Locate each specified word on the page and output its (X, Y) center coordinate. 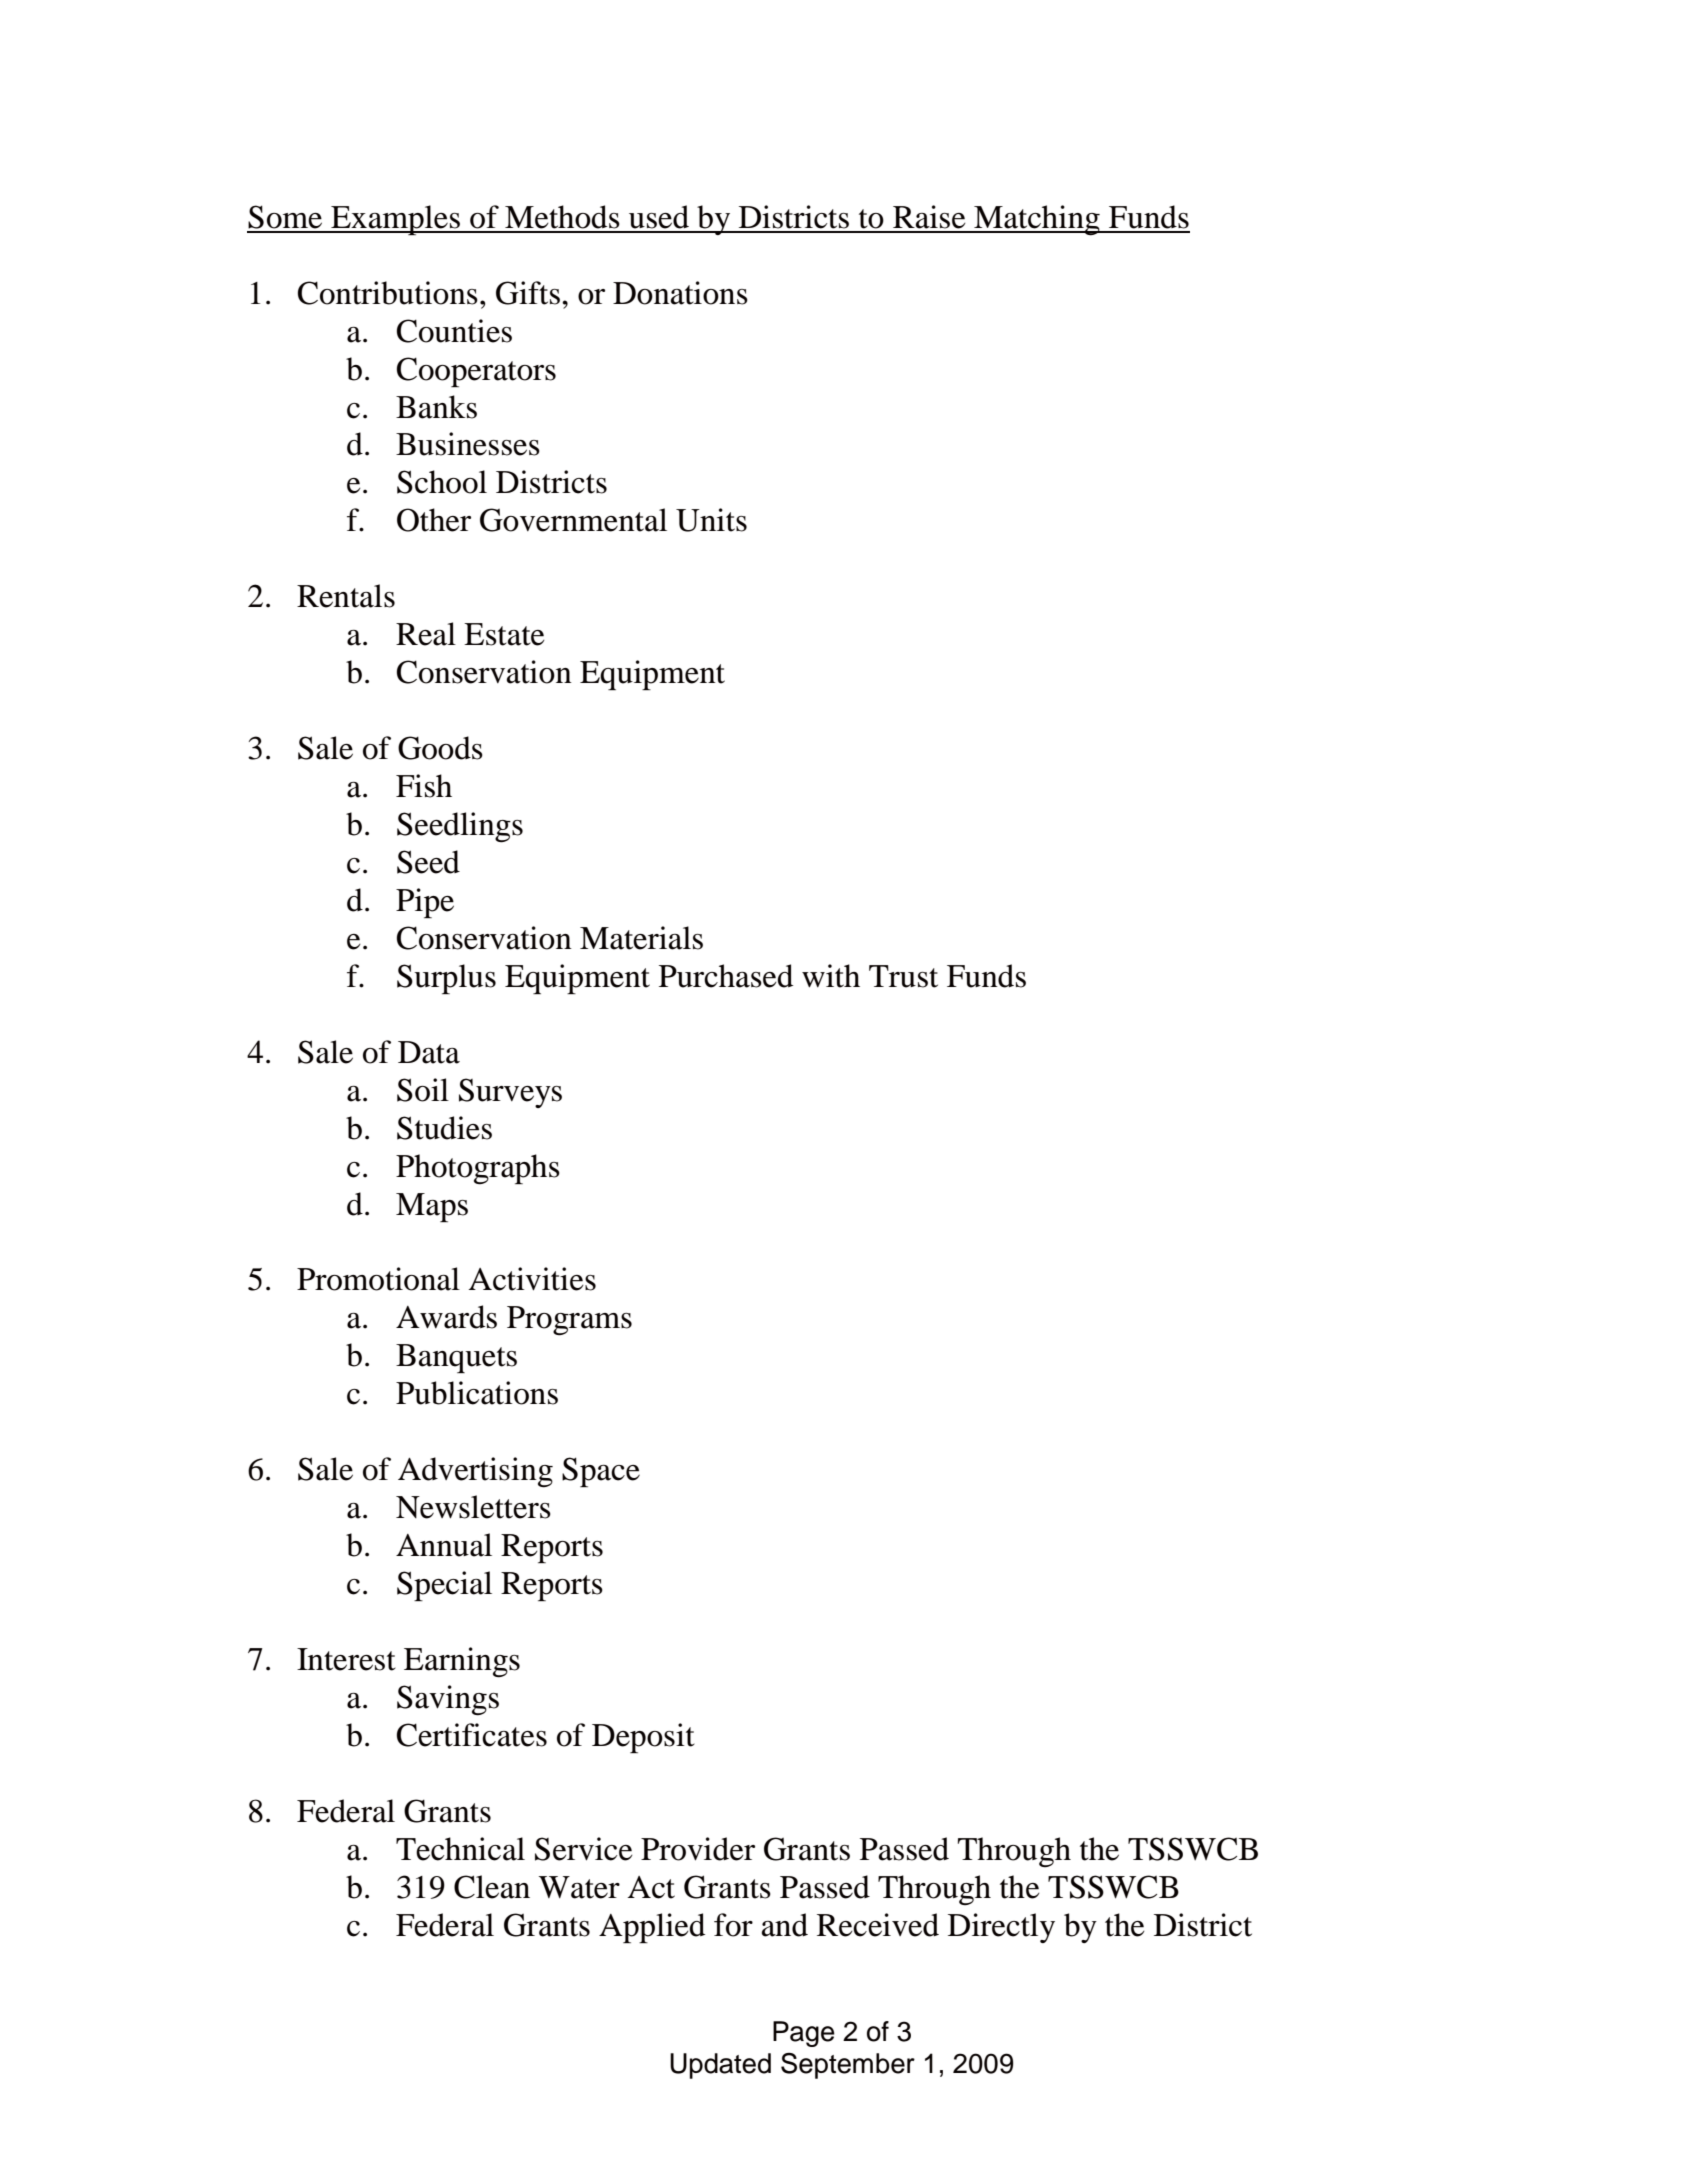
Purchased (726, 976)
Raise (929, 217)
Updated (720, 2066)
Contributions (388, 293)
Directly (1001, 1928)
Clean (492, 1887)
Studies (444, 1128)
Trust (903, 976)
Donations (680, 293)
